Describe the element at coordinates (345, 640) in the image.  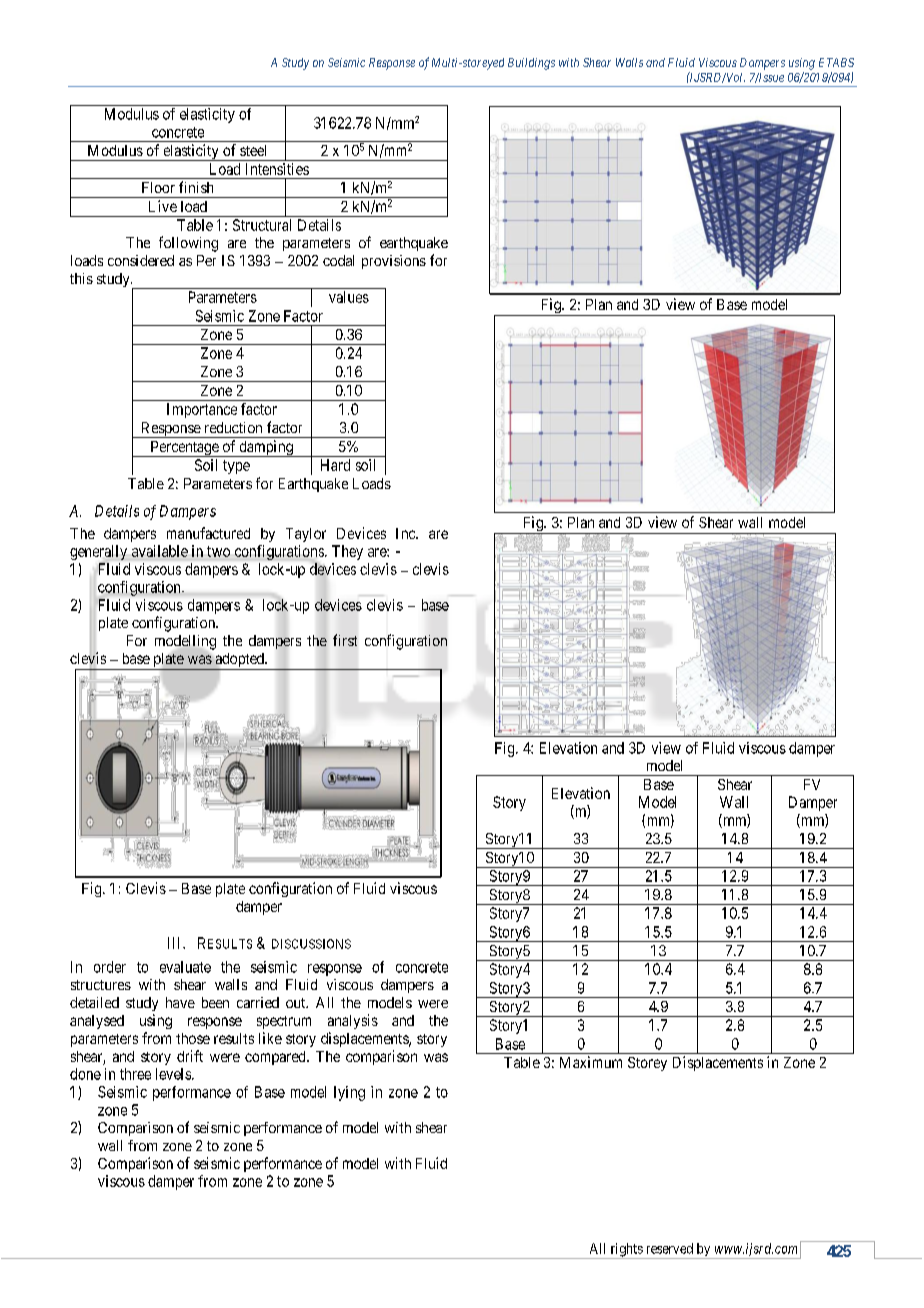
I see `first` at that location.
